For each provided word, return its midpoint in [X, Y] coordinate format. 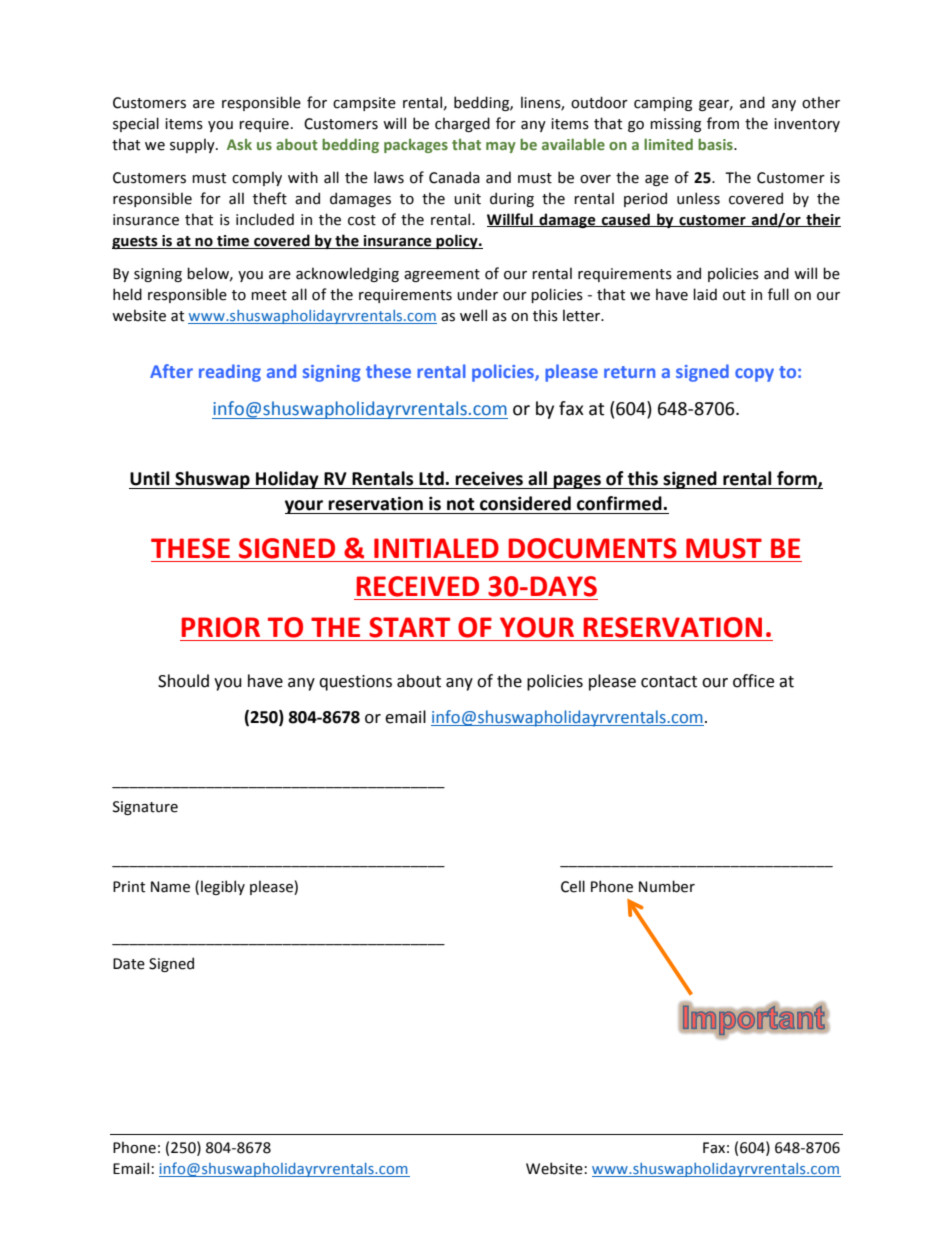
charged [462, 124]
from [723, 123]
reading [230, 373]
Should [183, 681]
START [409, 627]
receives [489, 478]
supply [193, 145]
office [753, 681]
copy [754, 375]
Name [170, 887]
